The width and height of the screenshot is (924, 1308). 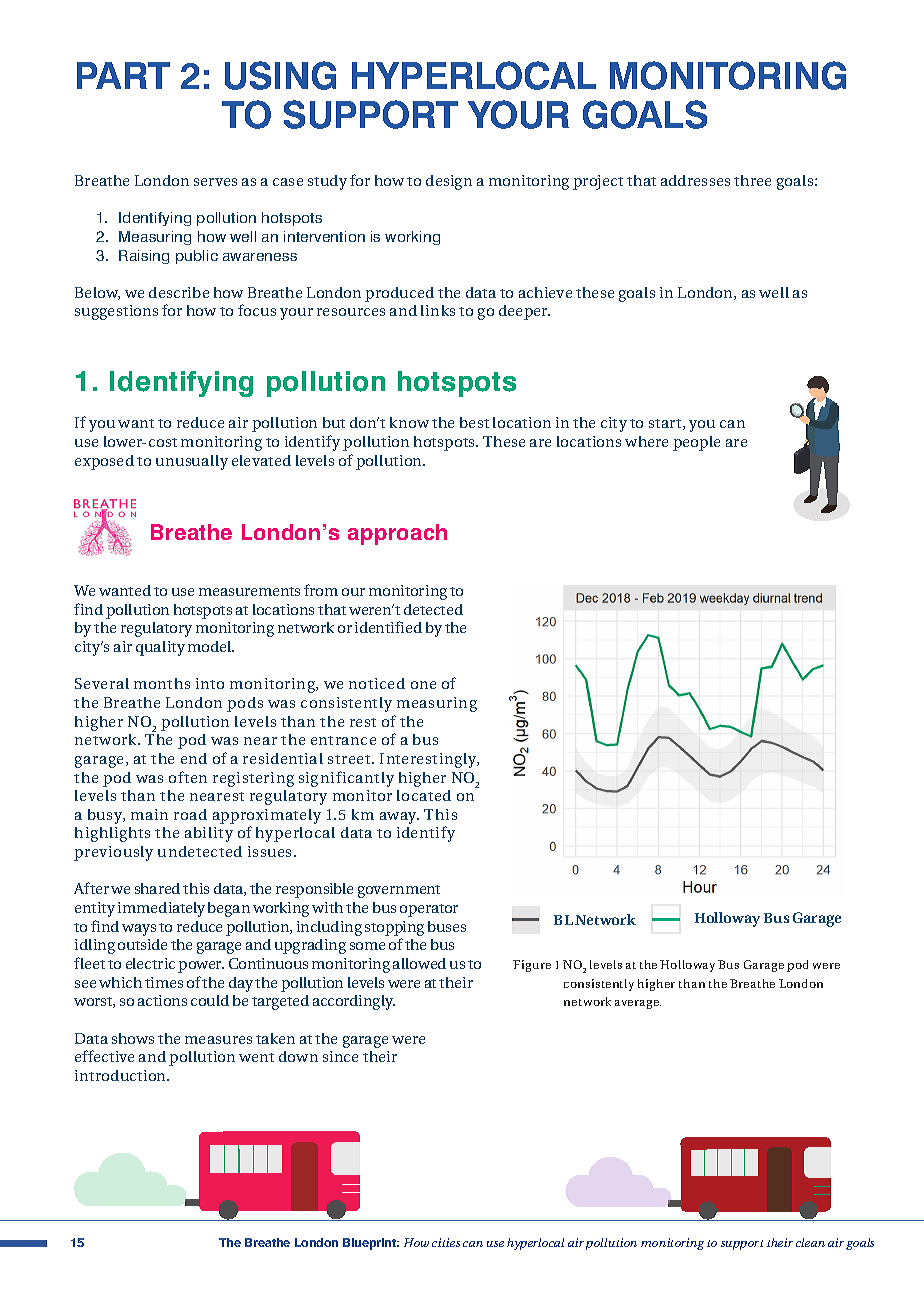 I want to click on away, so click(x=399, y=818).
